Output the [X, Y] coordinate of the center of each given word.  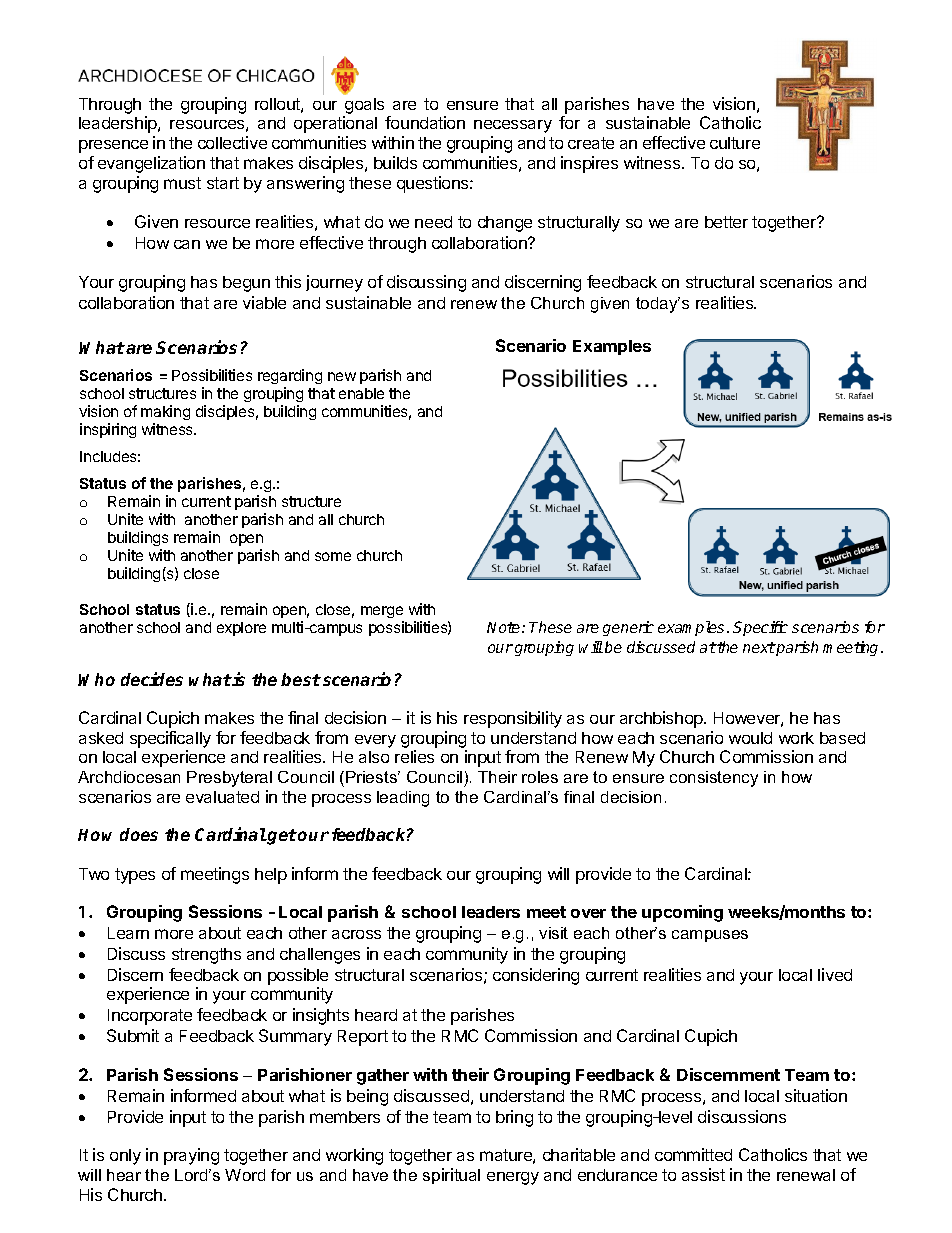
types [135, 876]
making [165, 414]
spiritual [451, 1176]
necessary [513, 126]
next [759, 647]
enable [361, 393]
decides [152, 679]
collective [232, 142]
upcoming [682, 913]
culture [735, 143]
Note [505, 627]
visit [553, 933]
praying [191, 1156]
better [726, 222]
